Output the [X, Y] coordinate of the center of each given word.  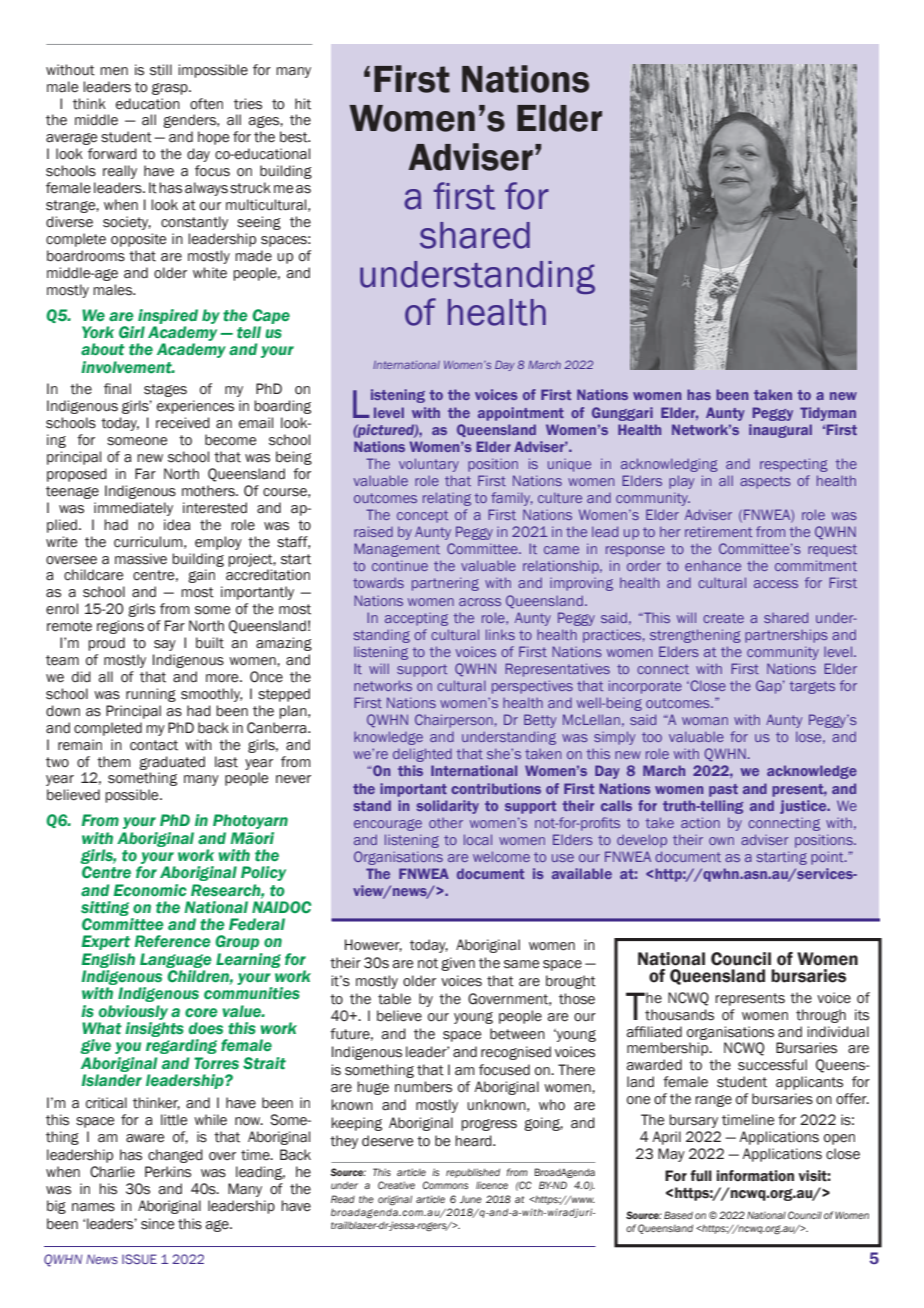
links [500, 634]
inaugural [780, 431]
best [295, 137]
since [157, 1224]
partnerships [786, 636]
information [755, 1176]
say [165, 645]
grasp [171, 89]
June [471, 1199]
